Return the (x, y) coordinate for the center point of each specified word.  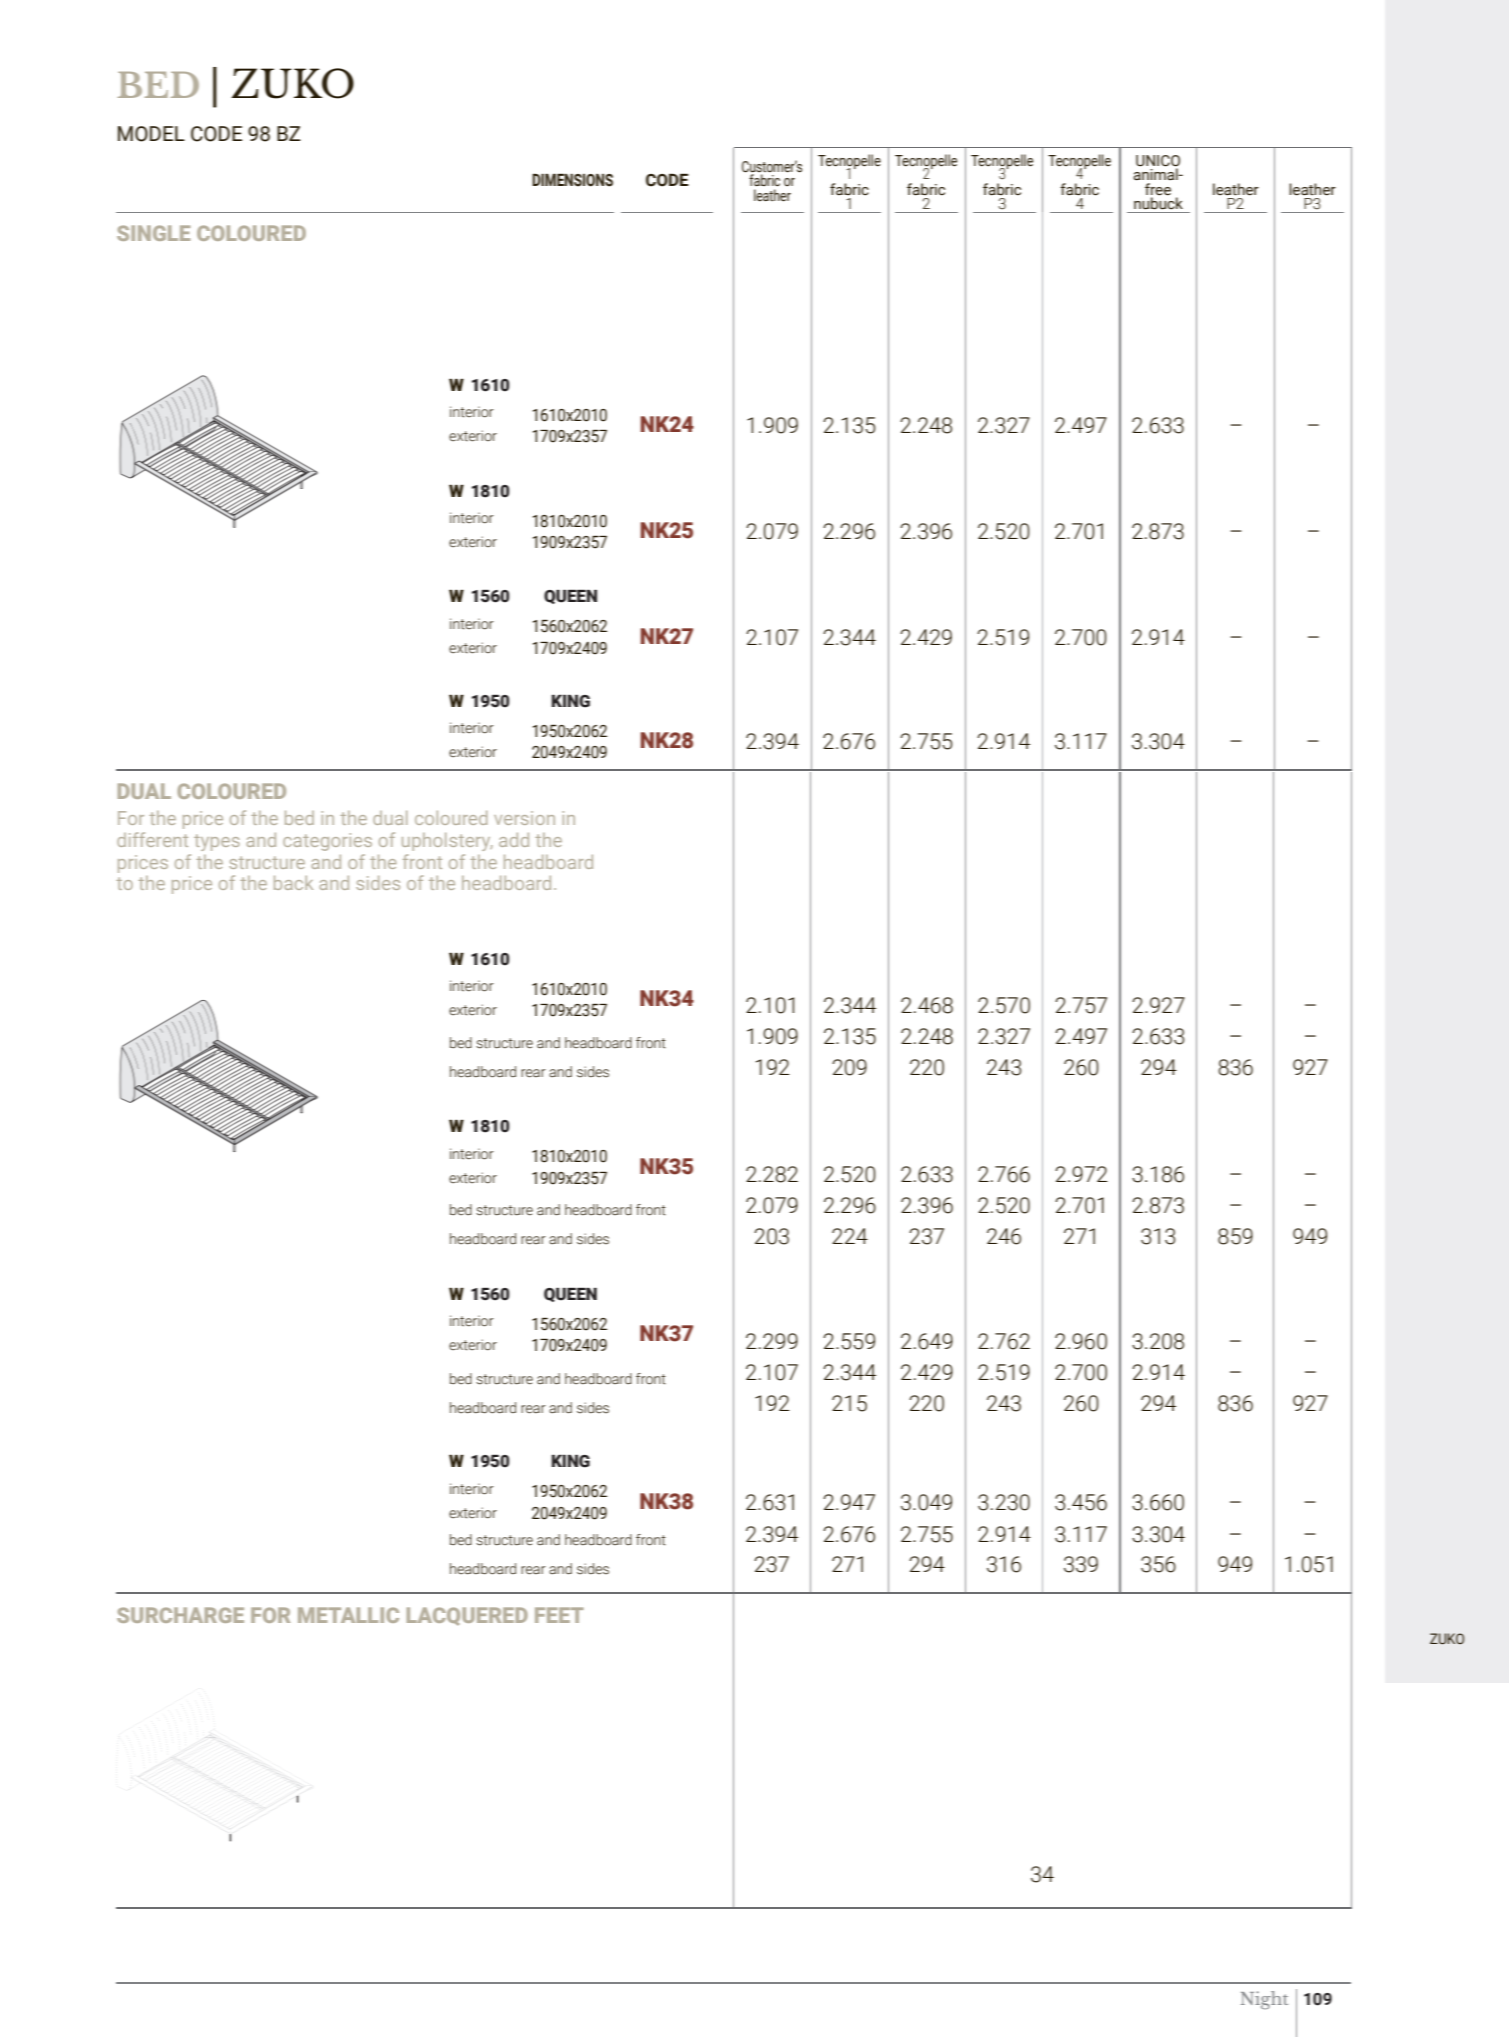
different (152, 839)
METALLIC (348, 1615)
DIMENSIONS (572, 180)
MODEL (151, 134)
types (217, 842)
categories (327, 842)
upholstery (447, 842)
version (524, 818)
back (293, 883)
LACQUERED (467, 1616)
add (514, 840)
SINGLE (153, 233)
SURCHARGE (180, 1615)
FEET (559, 1615)
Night (1264, 2000)
